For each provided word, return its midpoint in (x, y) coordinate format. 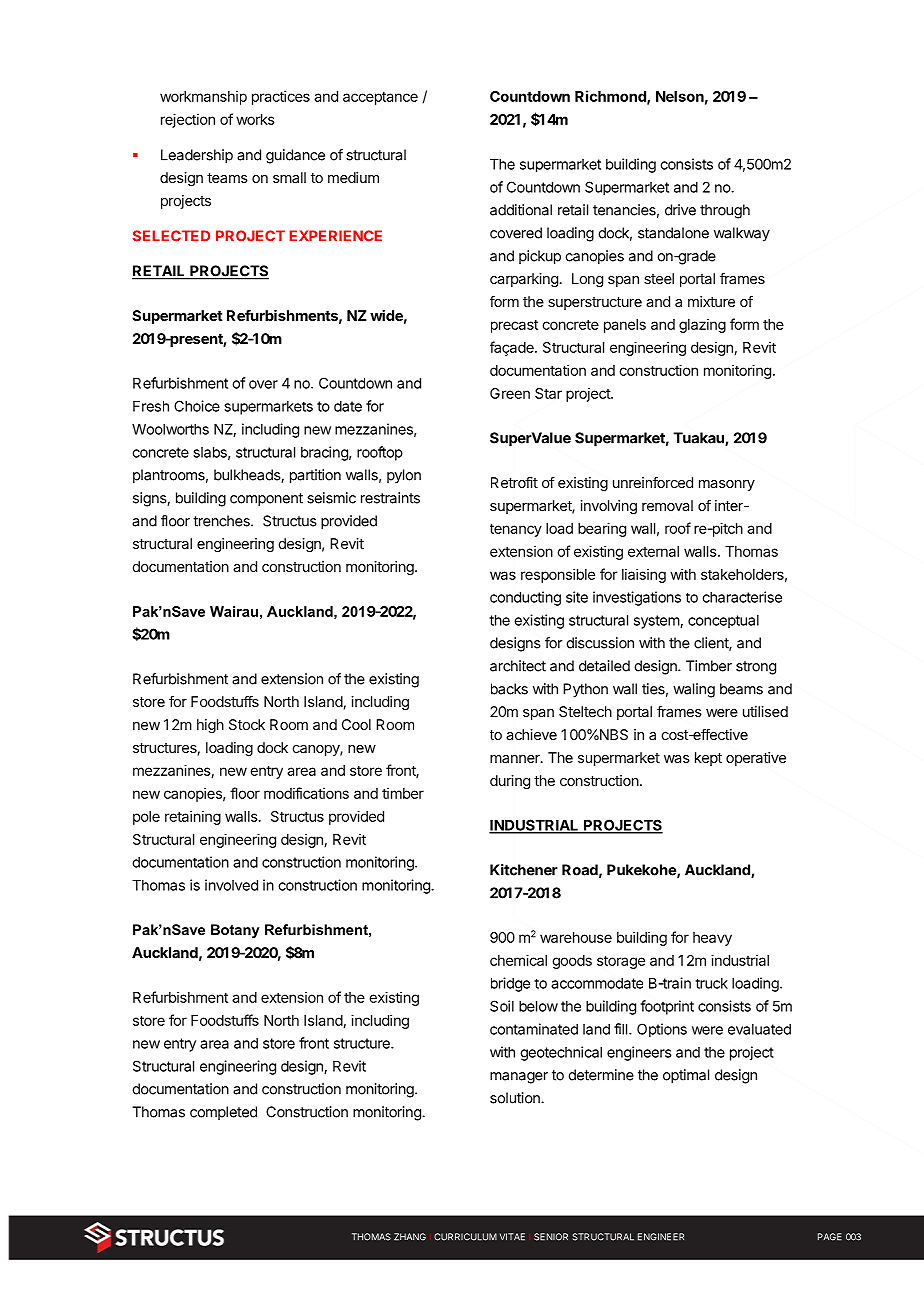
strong (756, 668)
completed (223, 1113)
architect (518, 666)
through (725, 211)
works (255, 119)
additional (521, 210)
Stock (247, 724)
